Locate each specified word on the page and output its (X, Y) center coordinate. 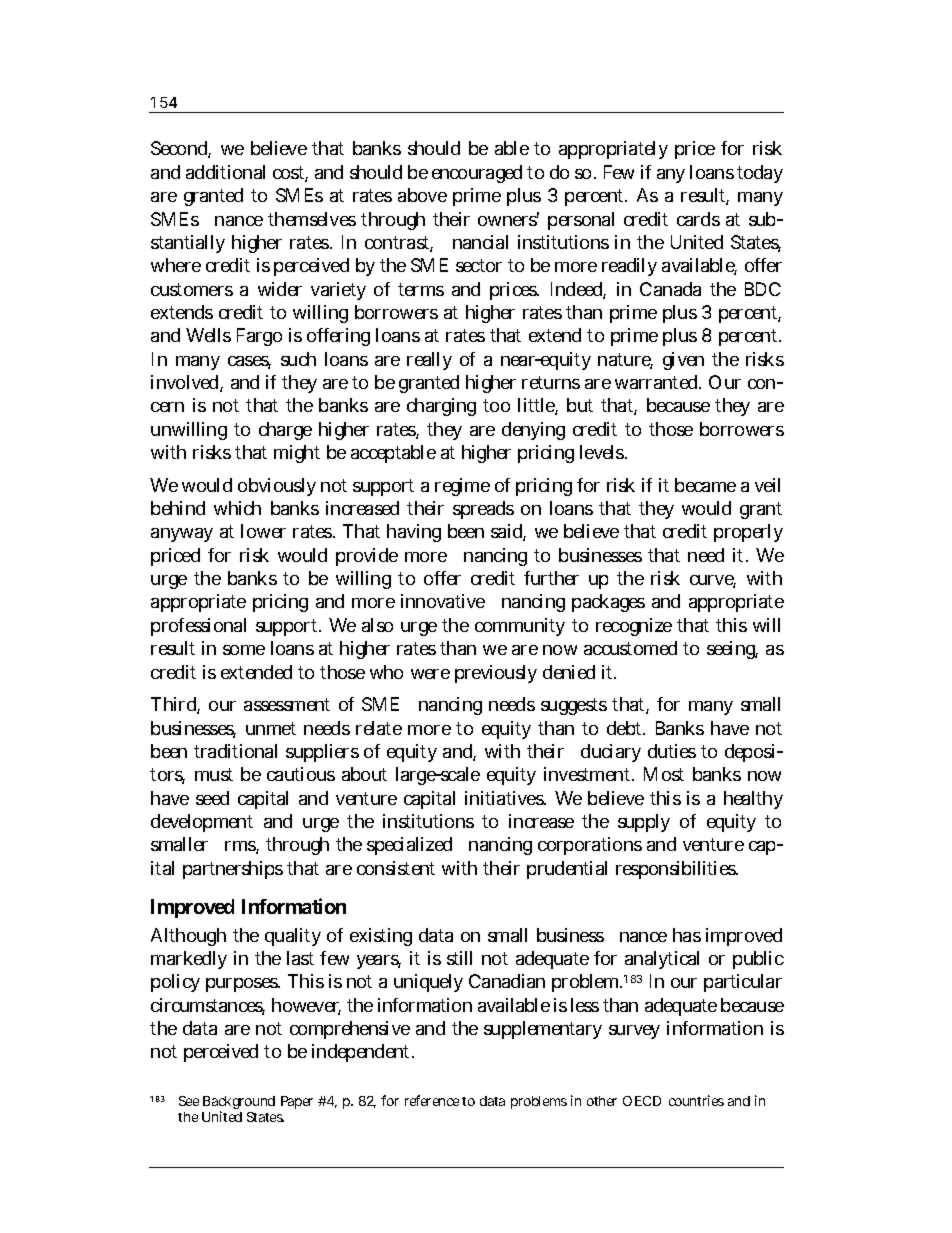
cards (698, 219)
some (244, 650)
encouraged (477, 174)
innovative (443, 601)
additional (225, 172)
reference (432, 1100)
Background (238, 1104)
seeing (732, 650)
